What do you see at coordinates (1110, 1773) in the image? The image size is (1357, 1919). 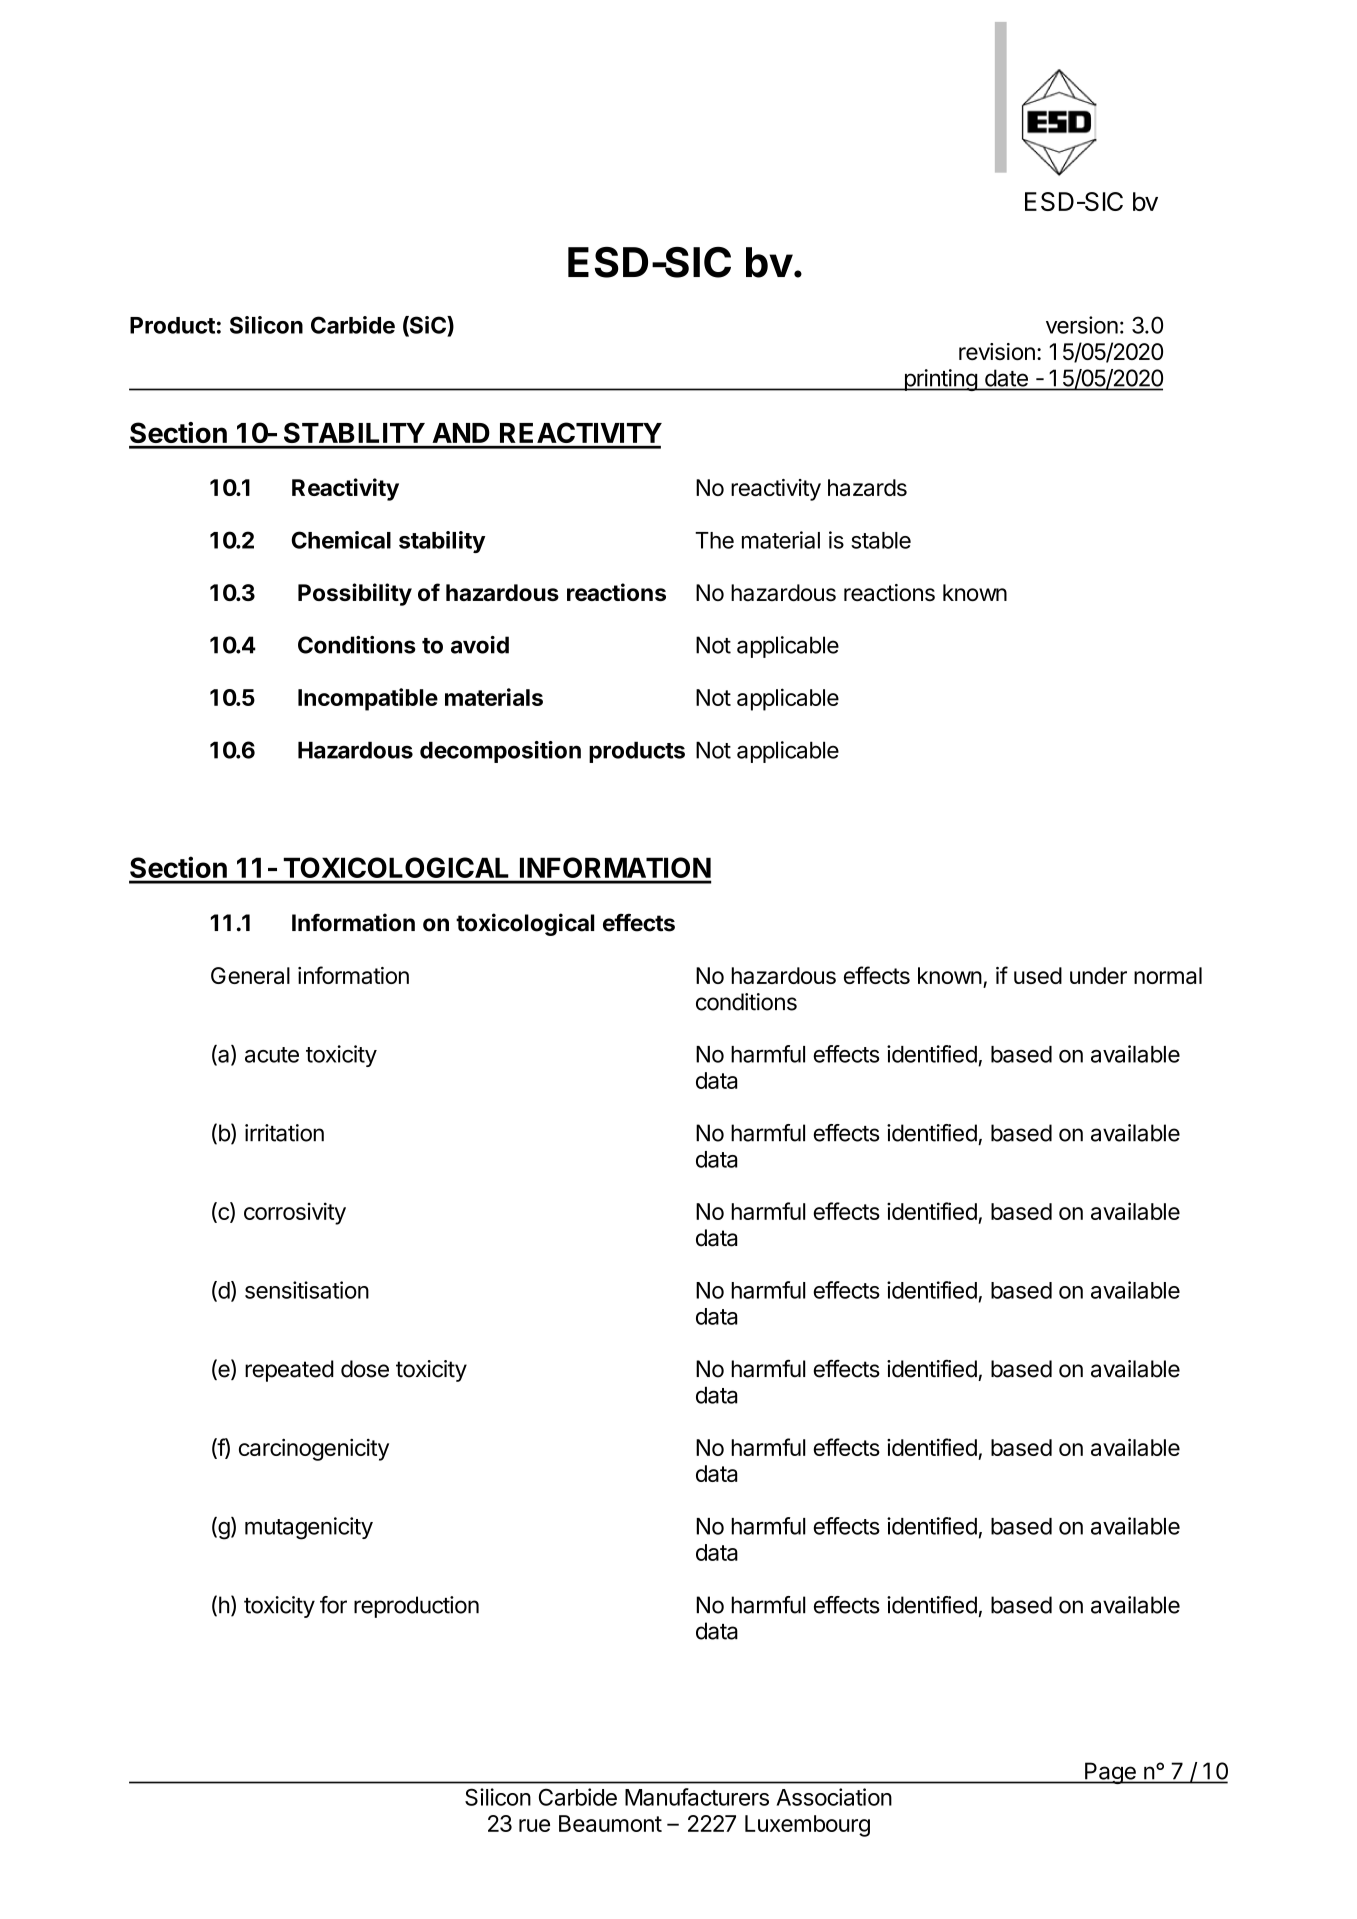 I see `Page` at bounding box center [1110, 1773].
